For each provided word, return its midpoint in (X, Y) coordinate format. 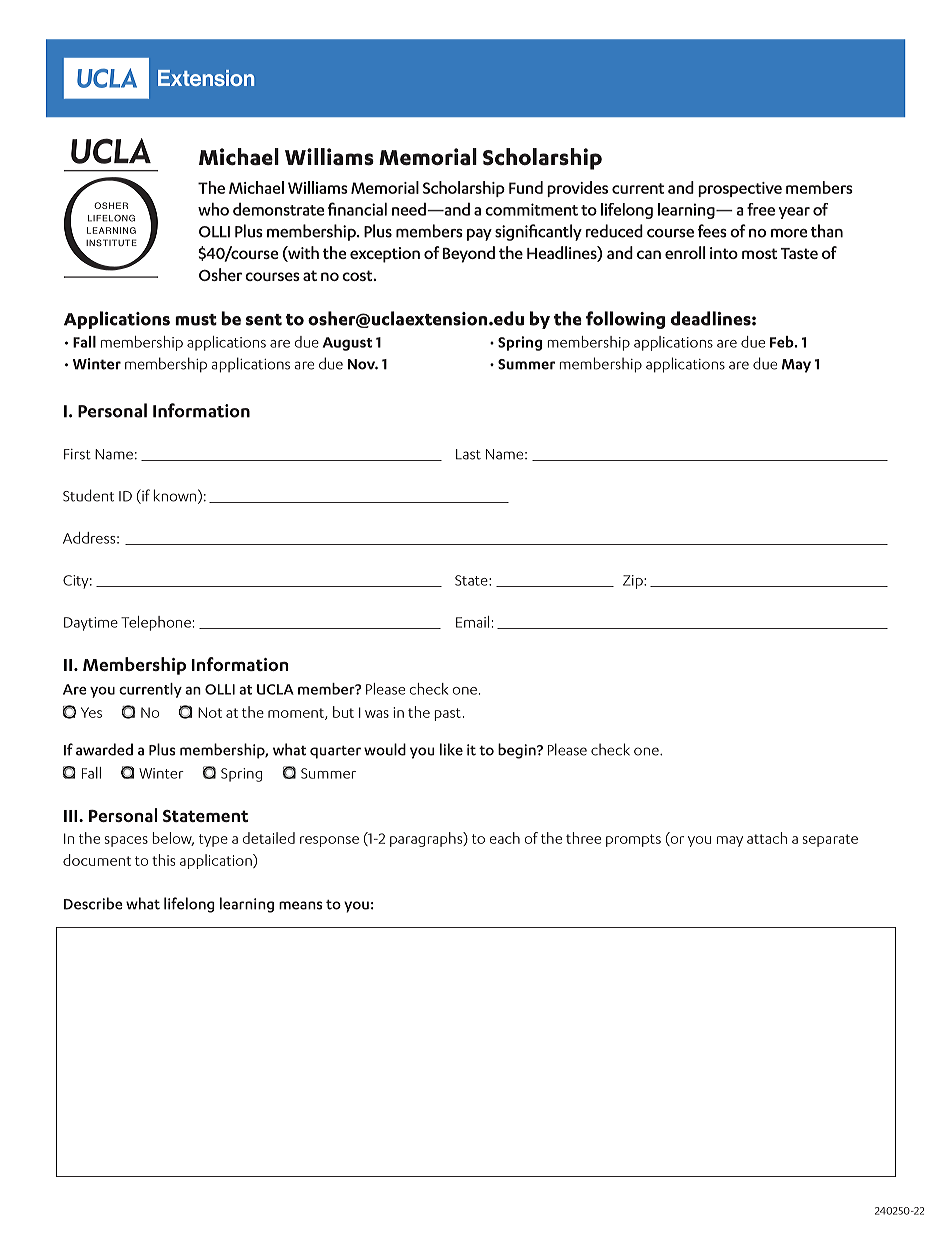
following (625, 320)
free (761, 209)
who (213, 209)
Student (88, 495)
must (196, 320)
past (448, 714)
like (451, 749)
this (163, 860)
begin (518, 751)
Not (210, 712)
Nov (363, 364)
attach (767, 838)
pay (479, 235)
